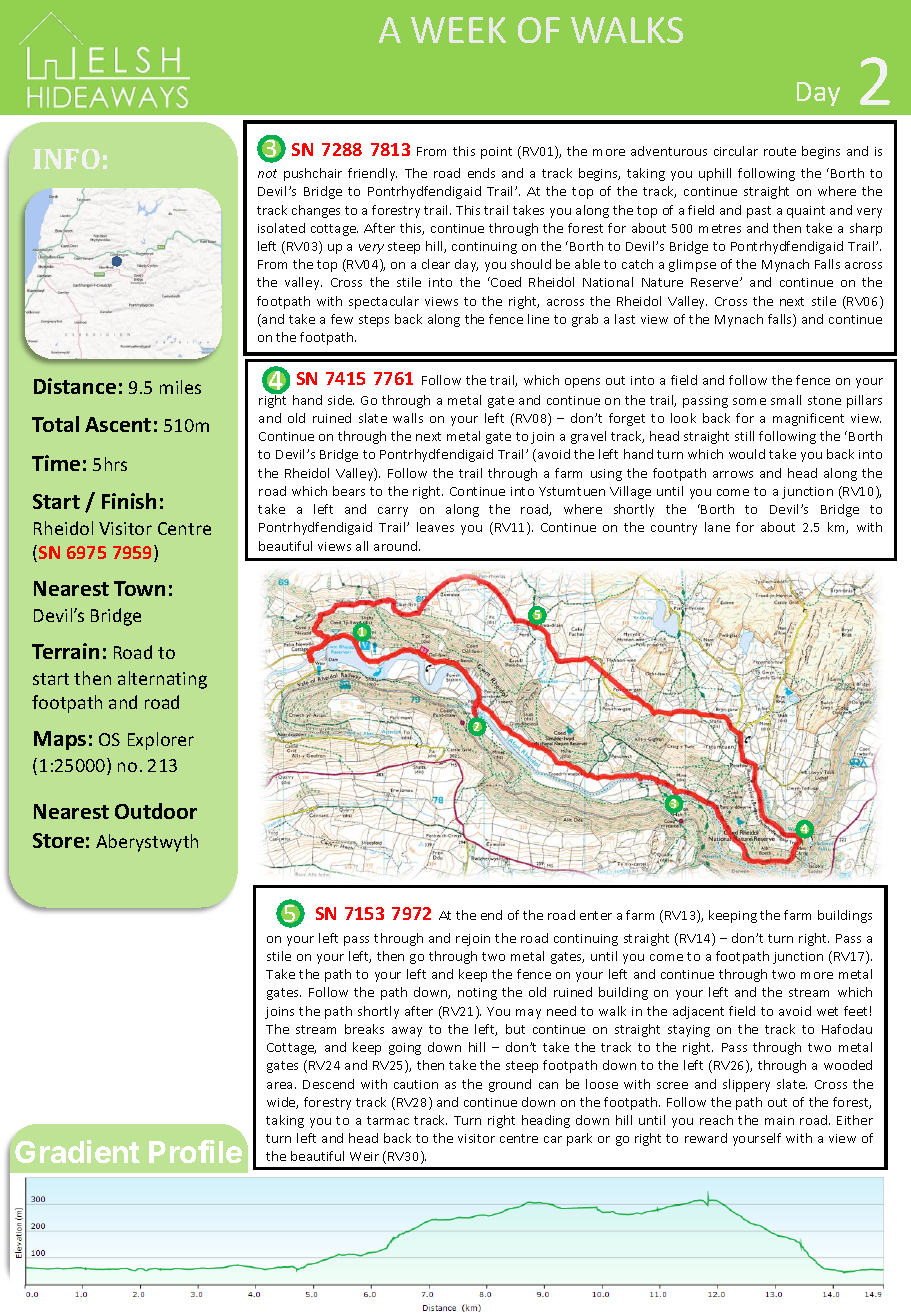 The height and width of the page is (1316, 911). I want to click on Outdoor, so click(156, 811).
